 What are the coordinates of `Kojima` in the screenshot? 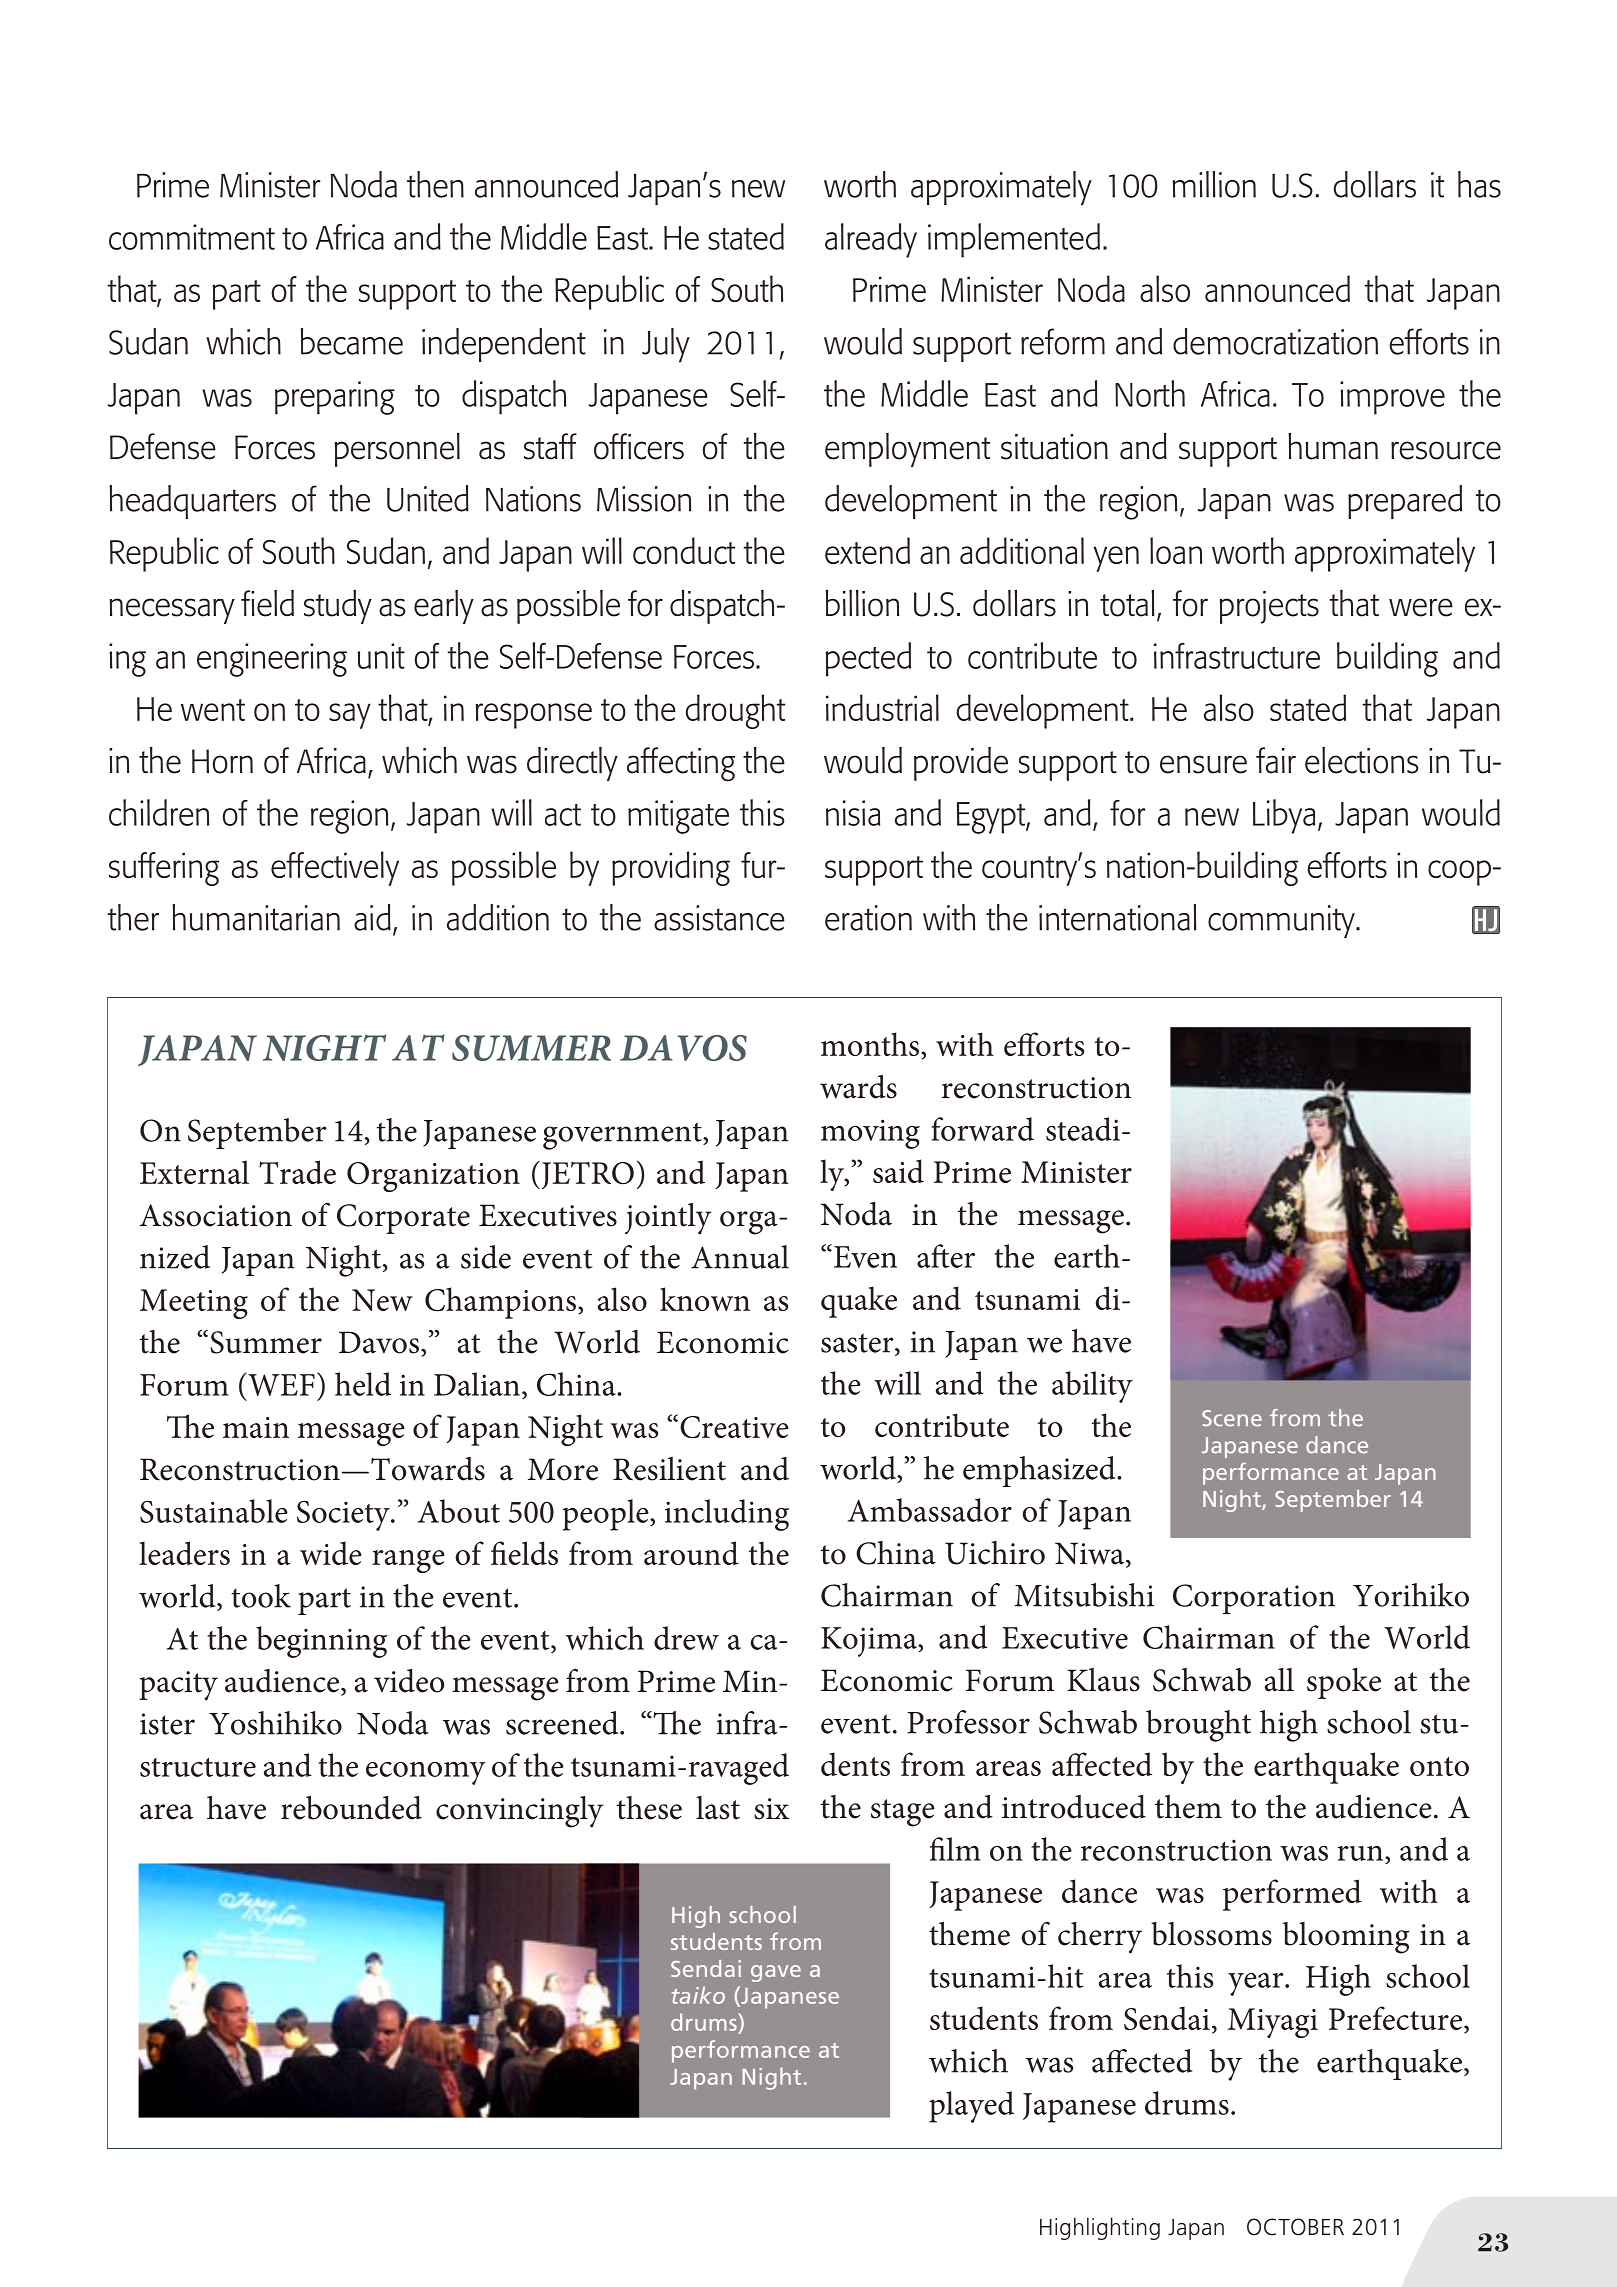 It's located at (870, 1642).
